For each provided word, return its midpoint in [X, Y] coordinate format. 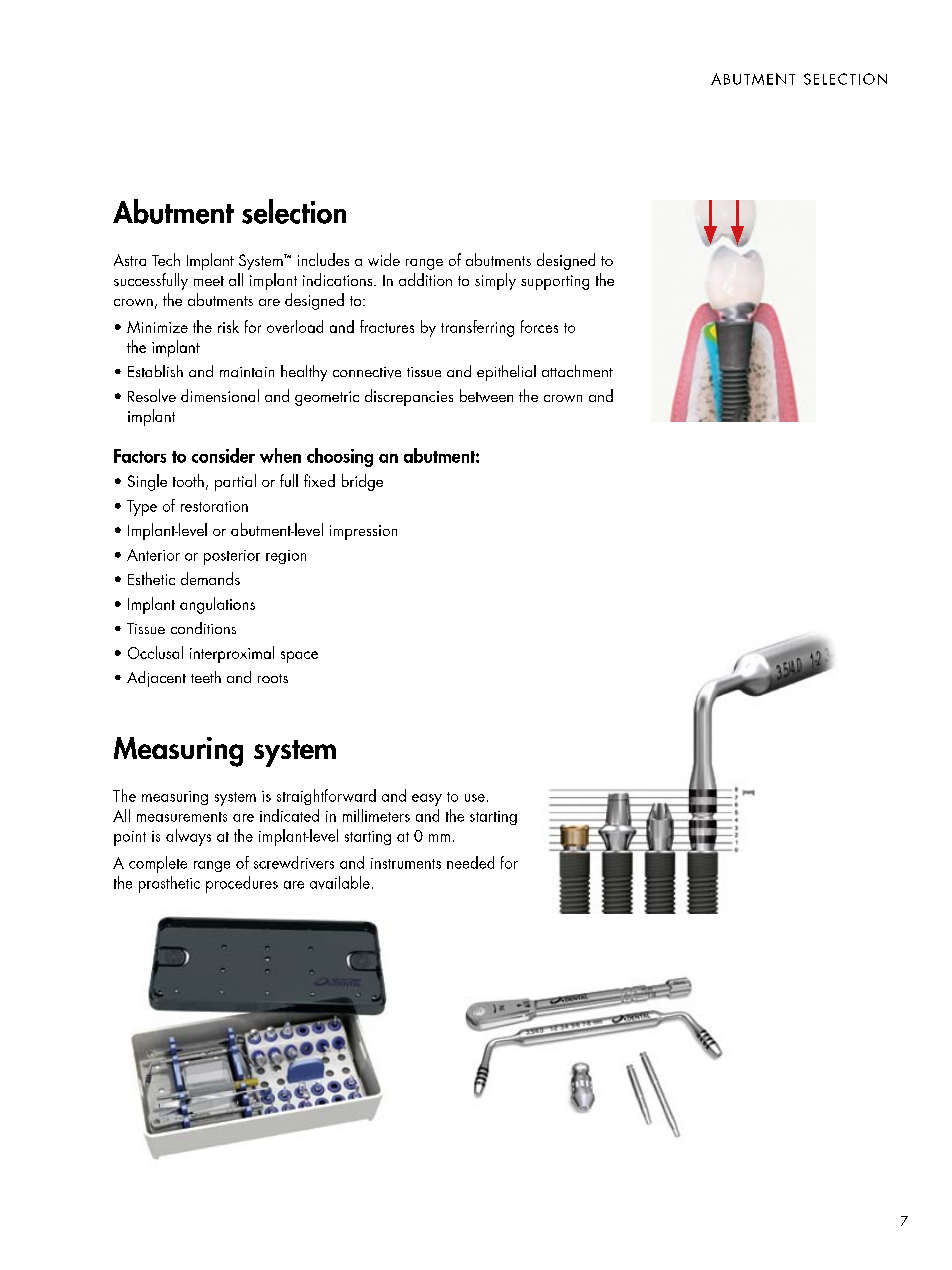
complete [158, 864]
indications [339, 279]
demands [210, 578]
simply [495, 281]
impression [363, 532]
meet [209, 281]
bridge [362, 482]
